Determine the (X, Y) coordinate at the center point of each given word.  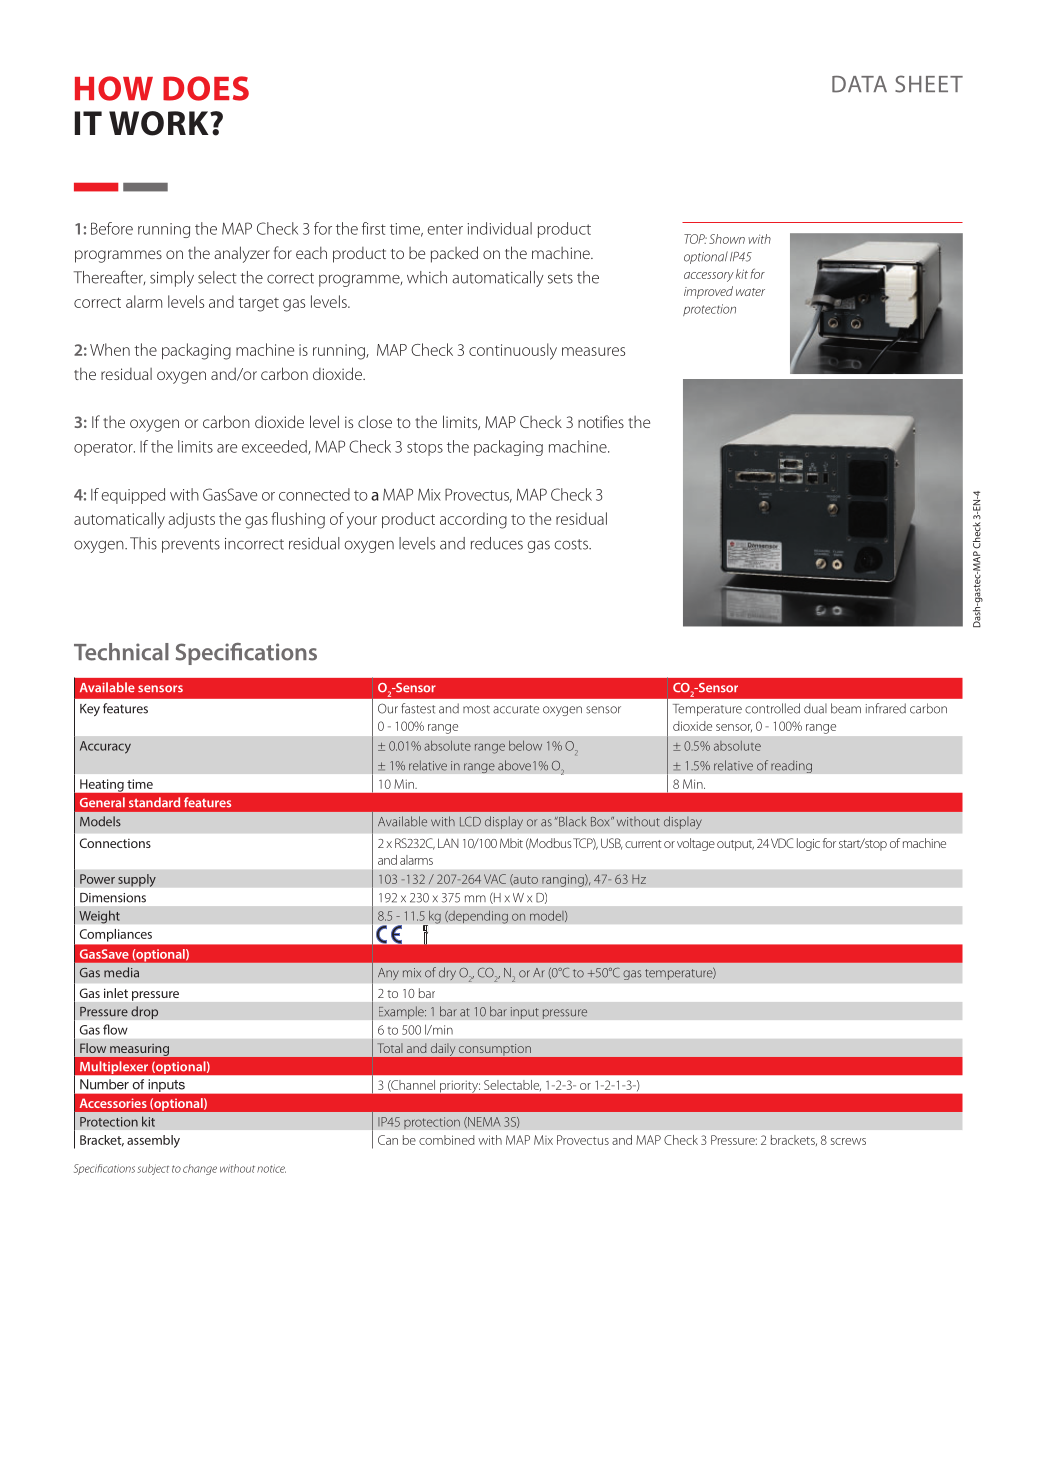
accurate (516, 709)
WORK (160, 123)
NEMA (483, 1122)
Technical (121, 652)
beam (846, 708)
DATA (859, 84)
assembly (153, 1141)
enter (445, 229)
